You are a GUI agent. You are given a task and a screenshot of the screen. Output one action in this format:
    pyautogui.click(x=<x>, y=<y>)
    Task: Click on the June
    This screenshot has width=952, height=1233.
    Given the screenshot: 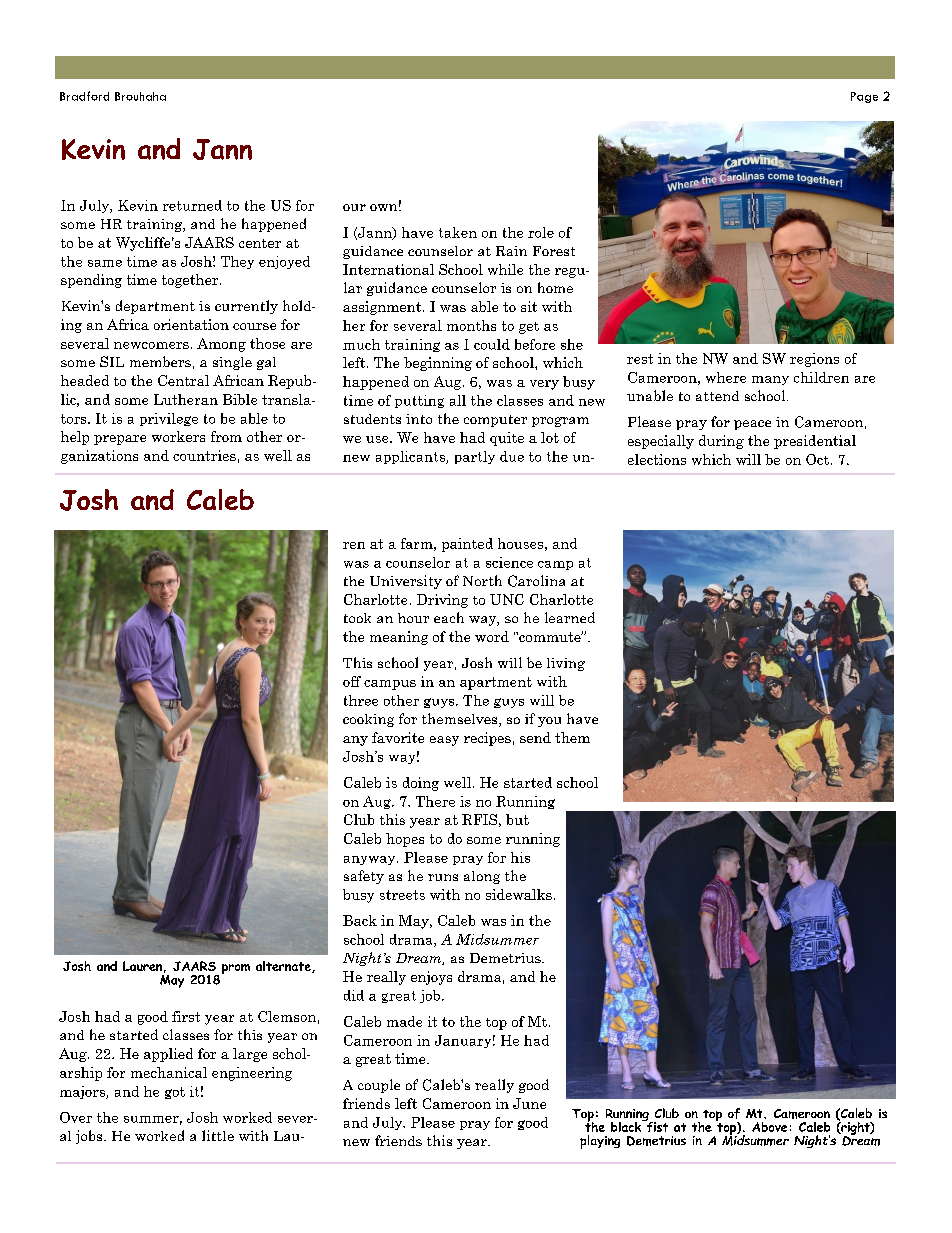 What is the action you would take?
    pyautogui.click(x=529, y=1103)
